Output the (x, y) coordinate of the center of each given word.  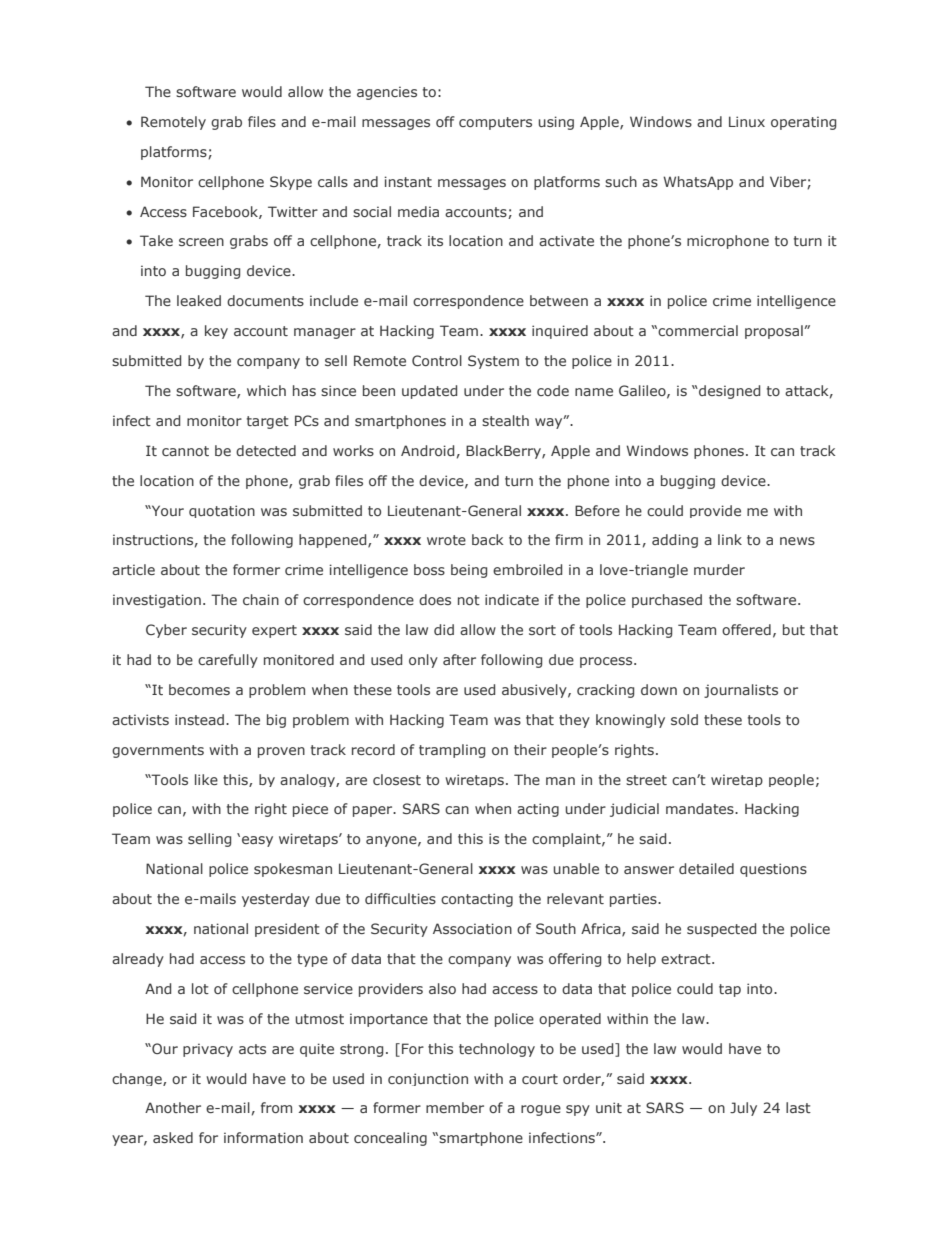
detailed (706, 868)
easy (257, 841)
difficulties (400, 898)
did (444, 629)
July (743, 1109)
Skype (291, 183)
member (455, 1107)
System (493, 362)
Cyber (166, 631)
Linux (747, 121)
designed (728, 392)
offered (746, 629)
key (216, 332)
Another (173, 1107)
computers (495, 123)
